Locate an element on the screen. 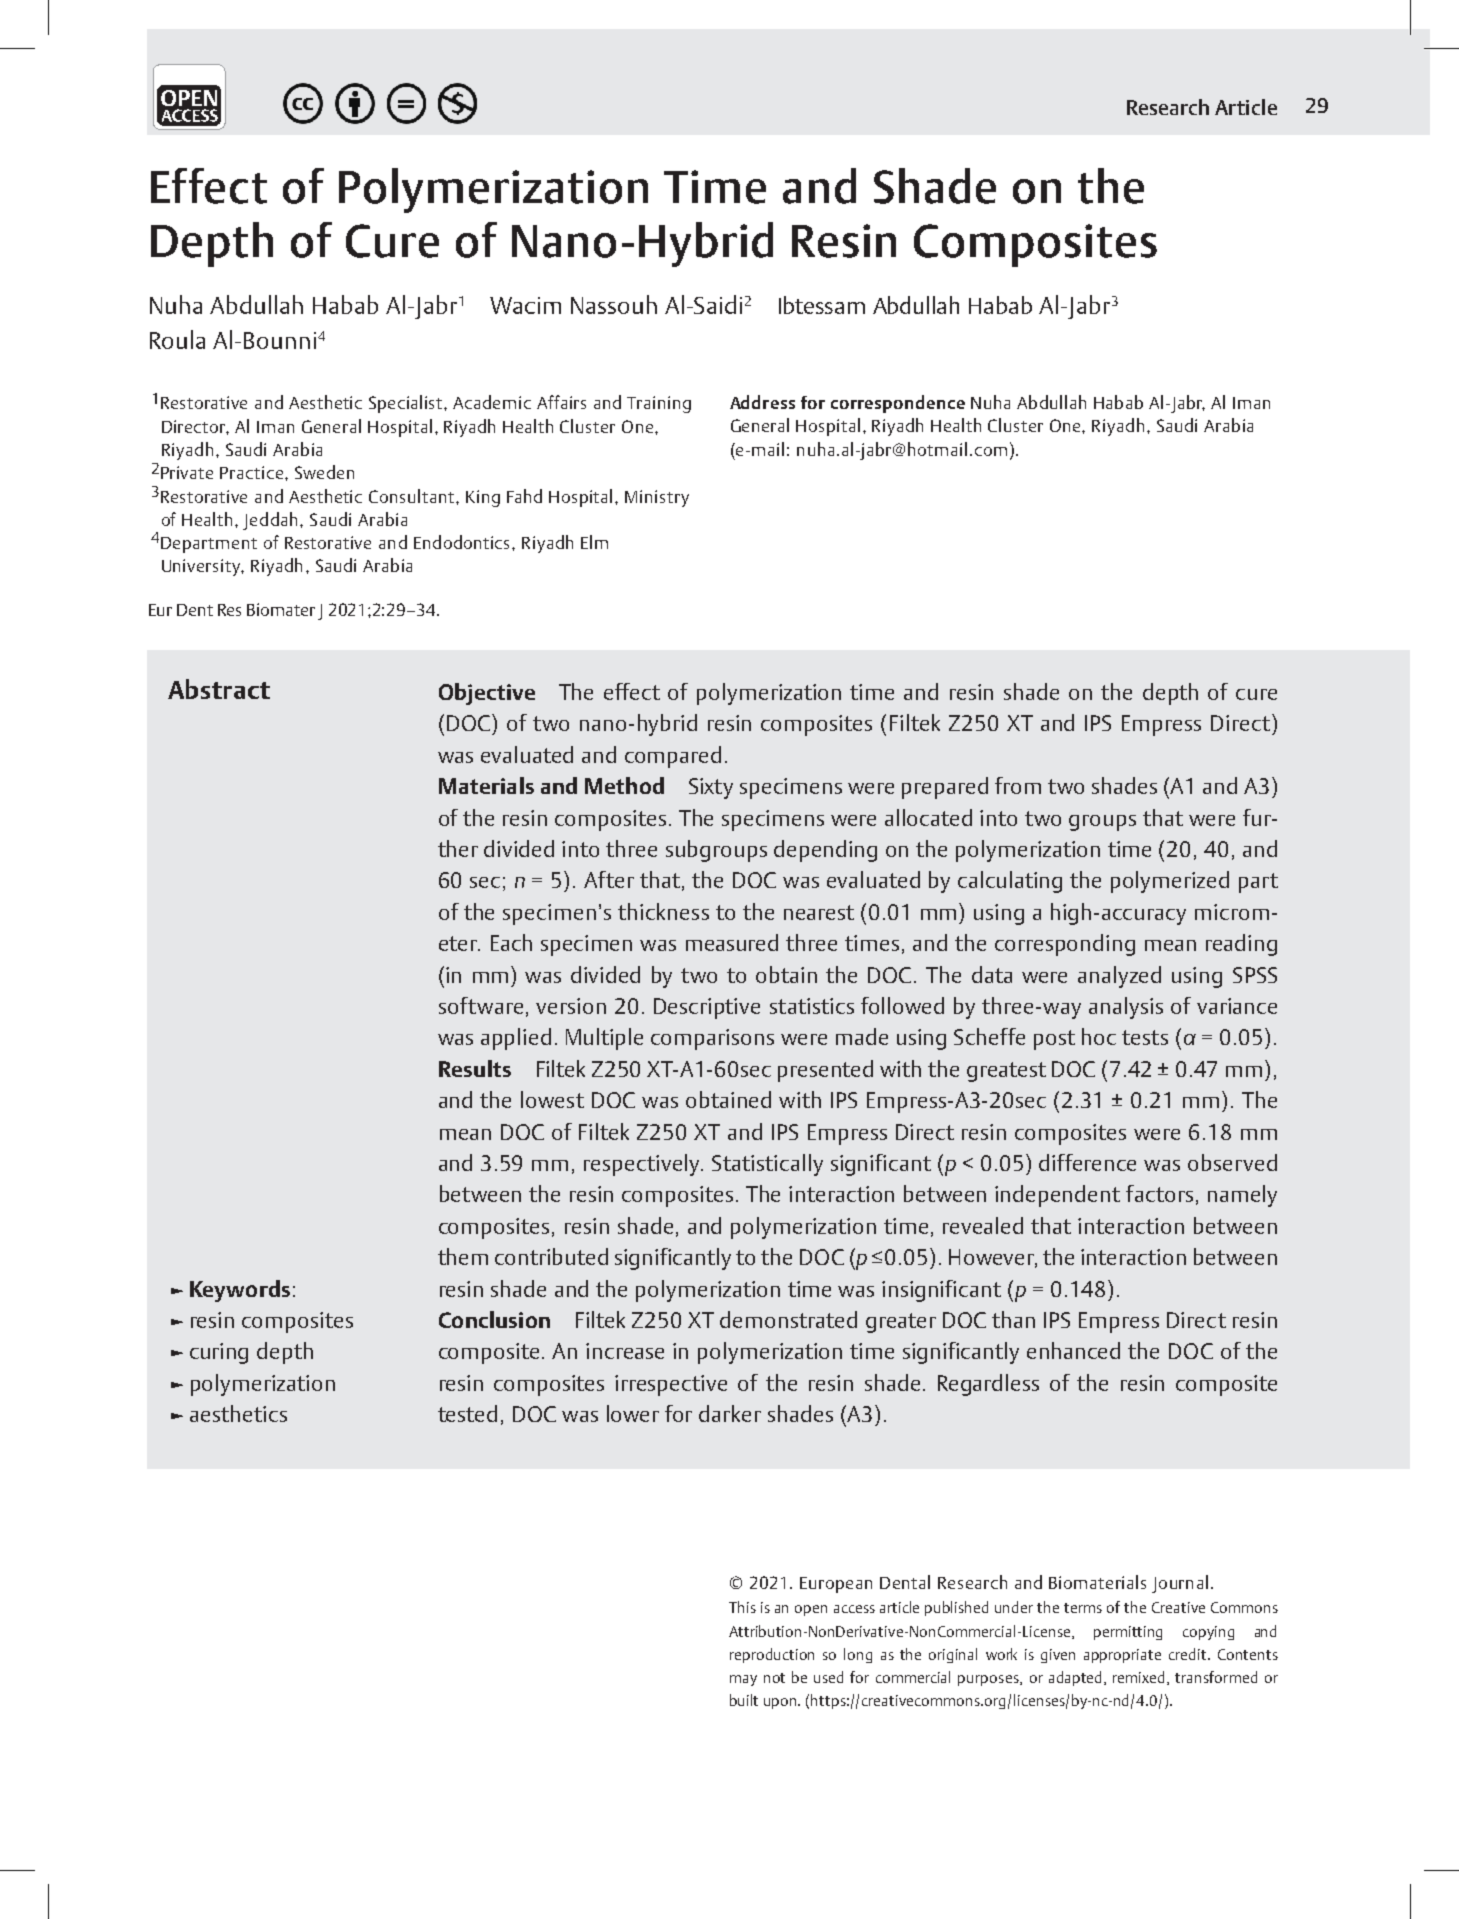  may is located at coordinates (743, 1680).
